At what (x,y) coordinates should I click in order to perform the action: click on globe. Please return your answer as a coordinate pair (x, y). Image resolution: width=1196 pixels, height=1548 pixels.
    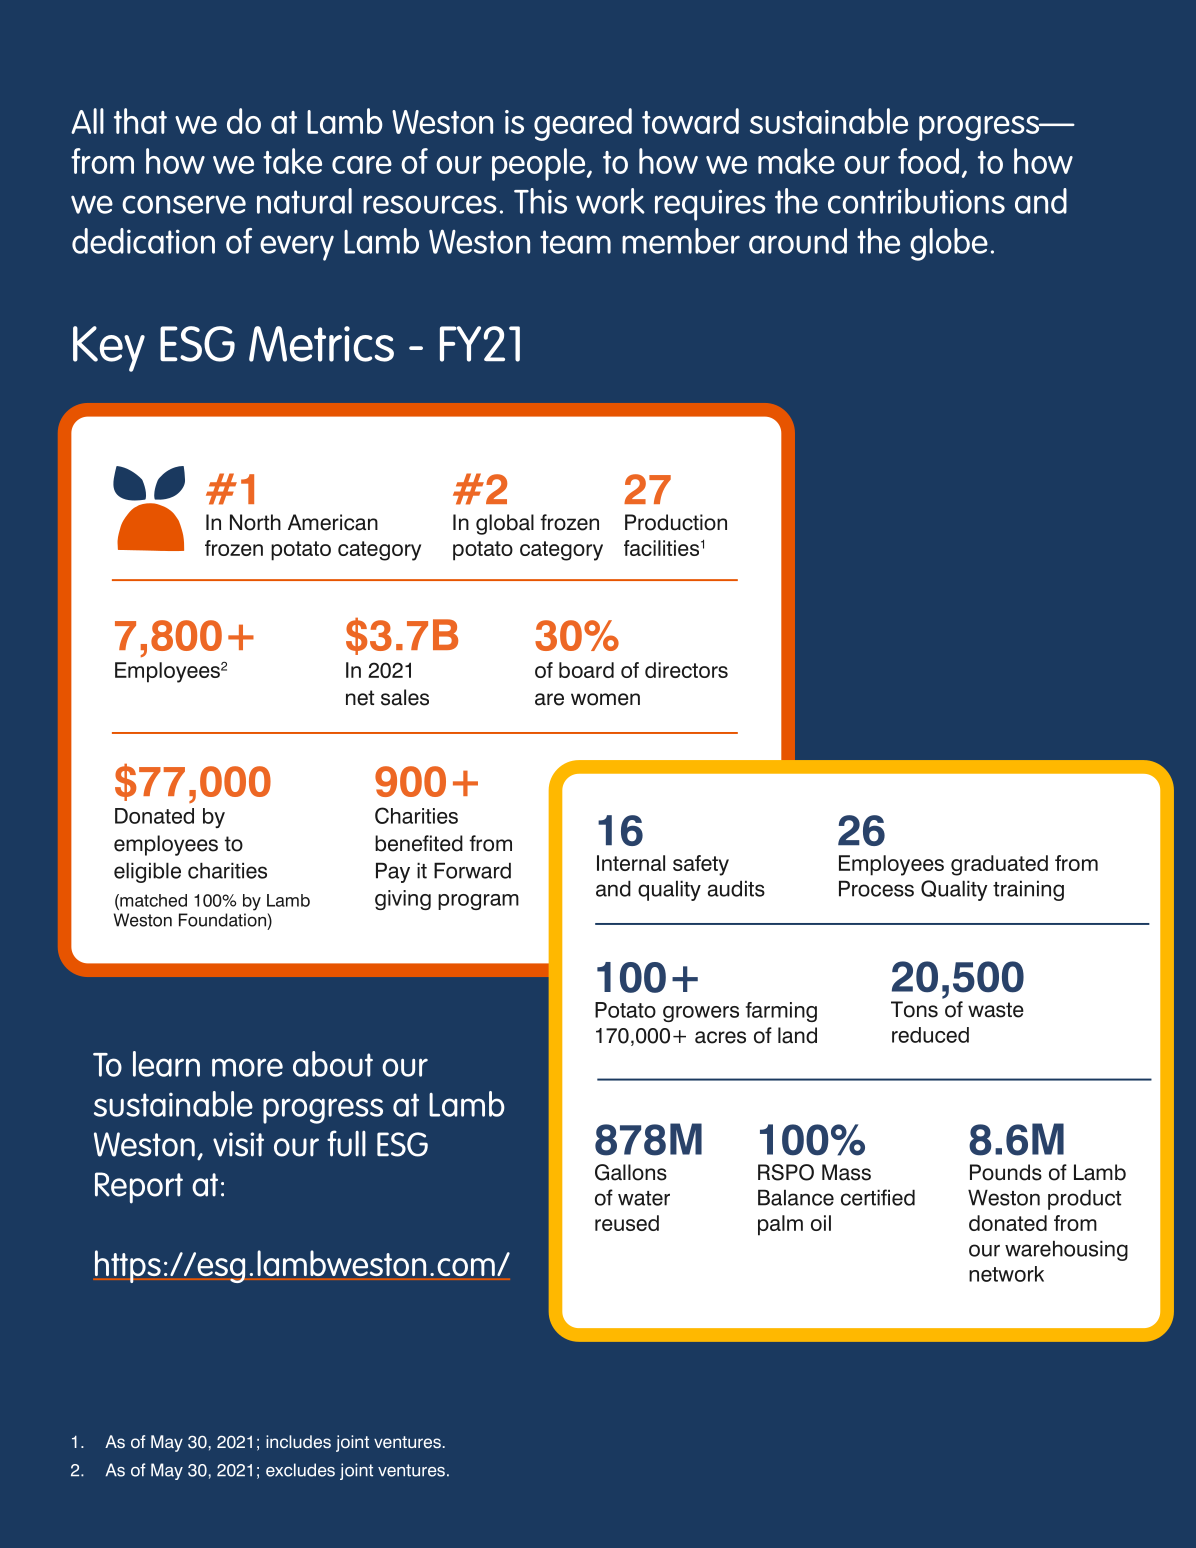
    Looking at the image, I should click on (949, 244).
